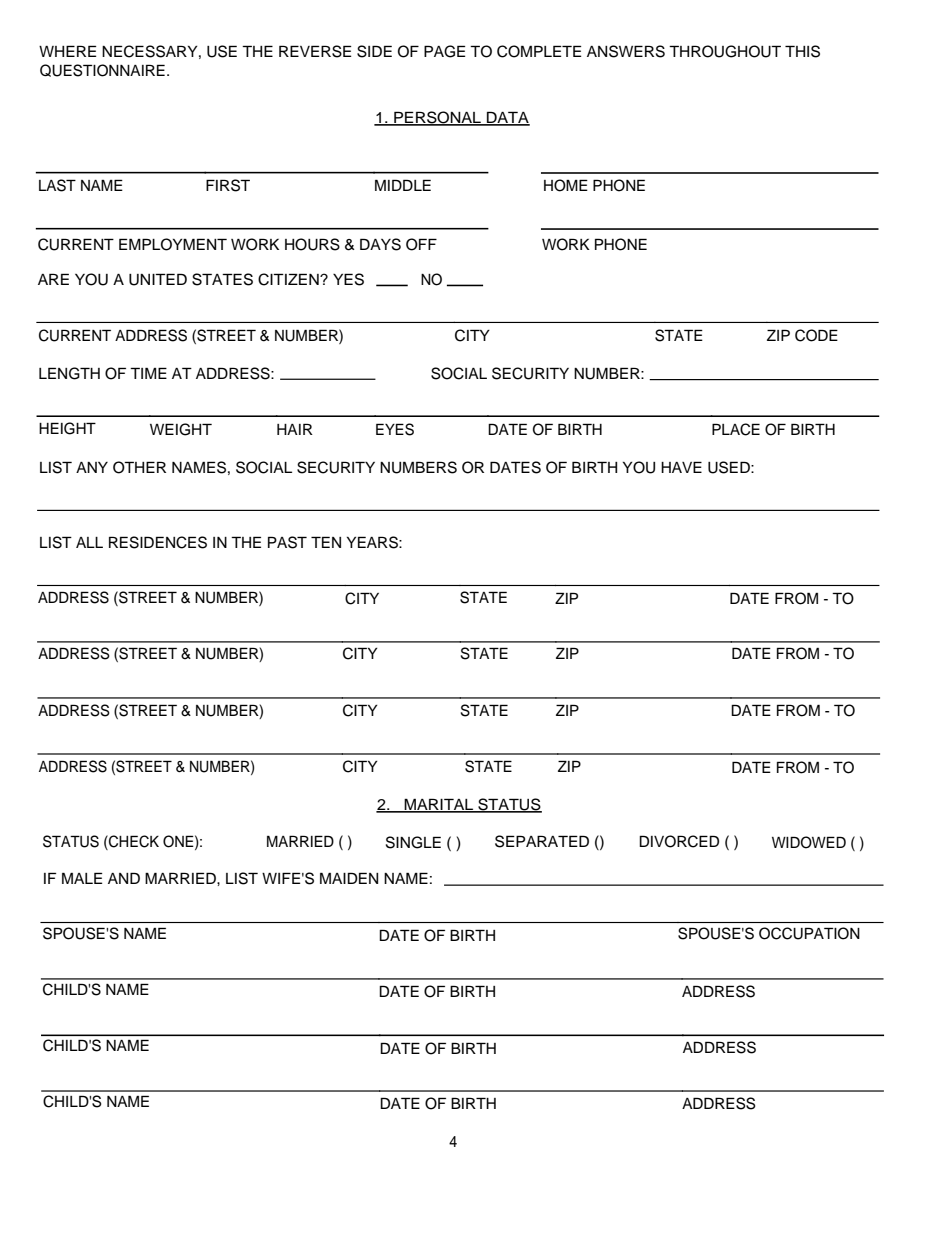 The height and width of the screenshot is (1233, 952). What do you see at coordinates (725, 51) in the screenshot?
I see `THROUGHOUT` at bounding box center [725, 51].
